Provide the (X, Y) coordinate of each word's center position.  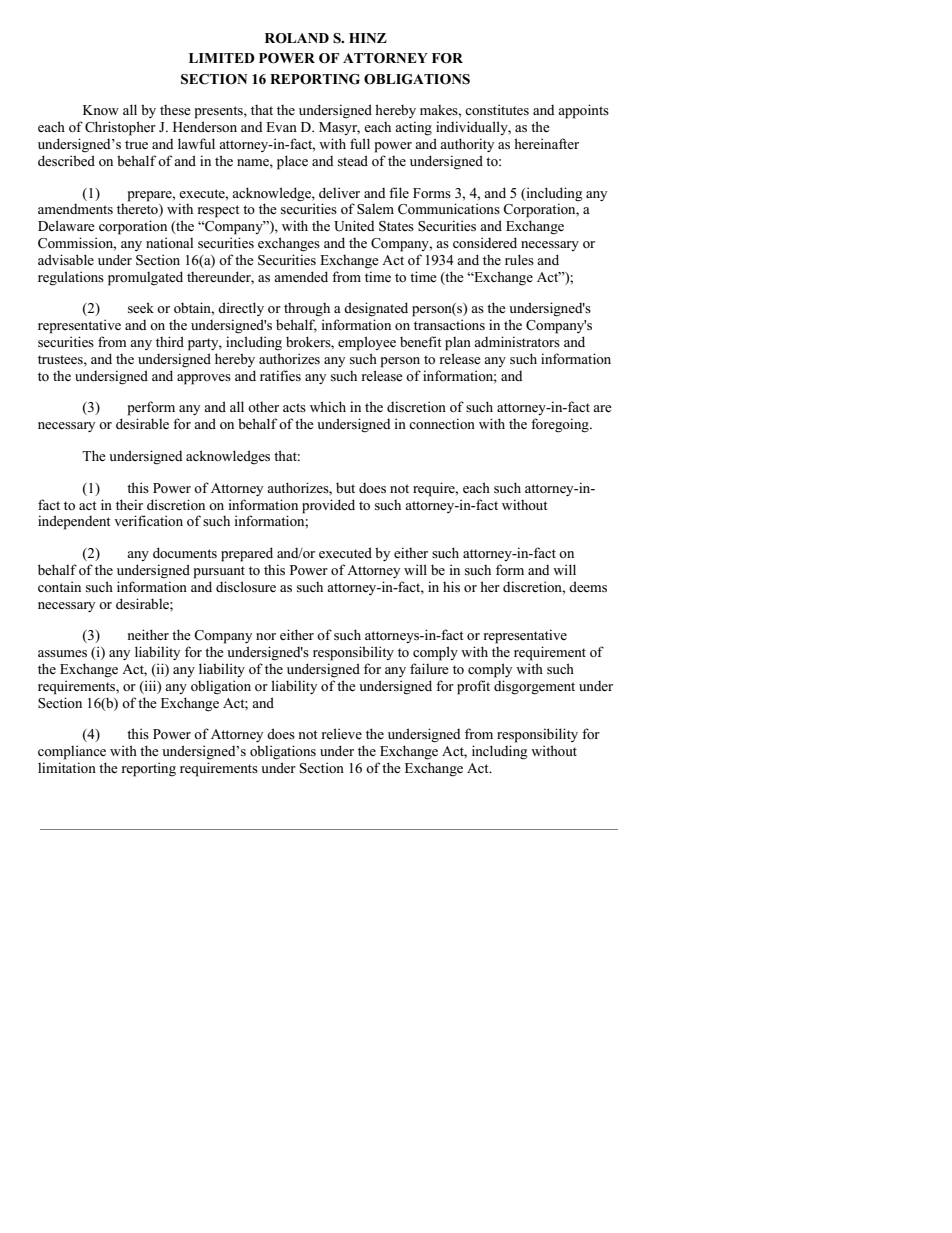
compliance (72, 752)
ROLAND (297, 38)
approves (204, 379)
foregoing (561, 425)
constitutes (497, 109)
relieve (342, 733)
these (175, 110)
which (328, 406)
